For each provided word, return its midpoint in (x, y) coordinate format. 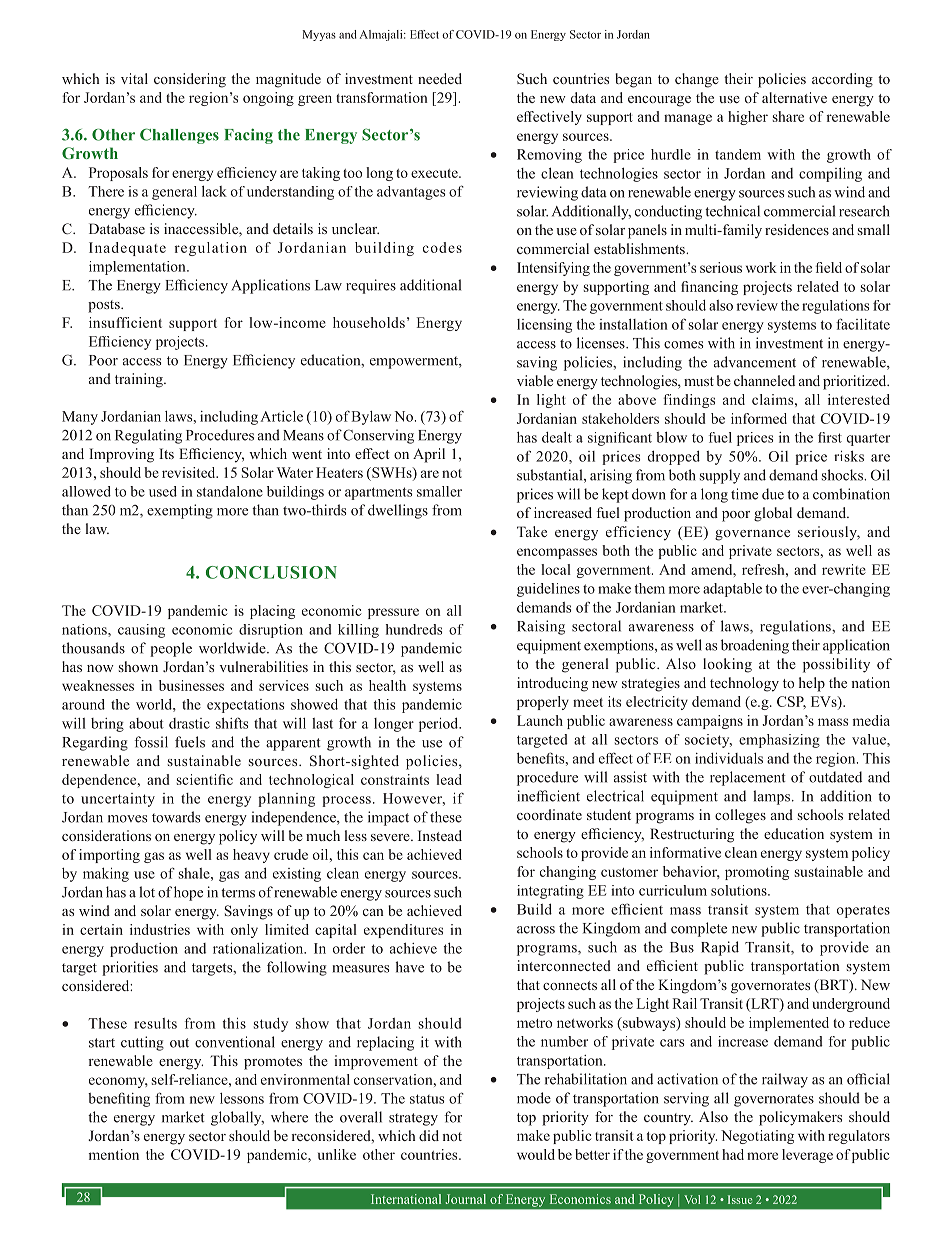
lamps (771, 797)
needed (440, 78)
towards (176, 817)
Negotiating (757, 1137)
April (429, 455)
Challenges (179, 136)
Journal (466, 1199)
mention (114, 1154)
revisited (190, 472)
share (788, 116)
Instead (440, 835)
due (773, 494)
